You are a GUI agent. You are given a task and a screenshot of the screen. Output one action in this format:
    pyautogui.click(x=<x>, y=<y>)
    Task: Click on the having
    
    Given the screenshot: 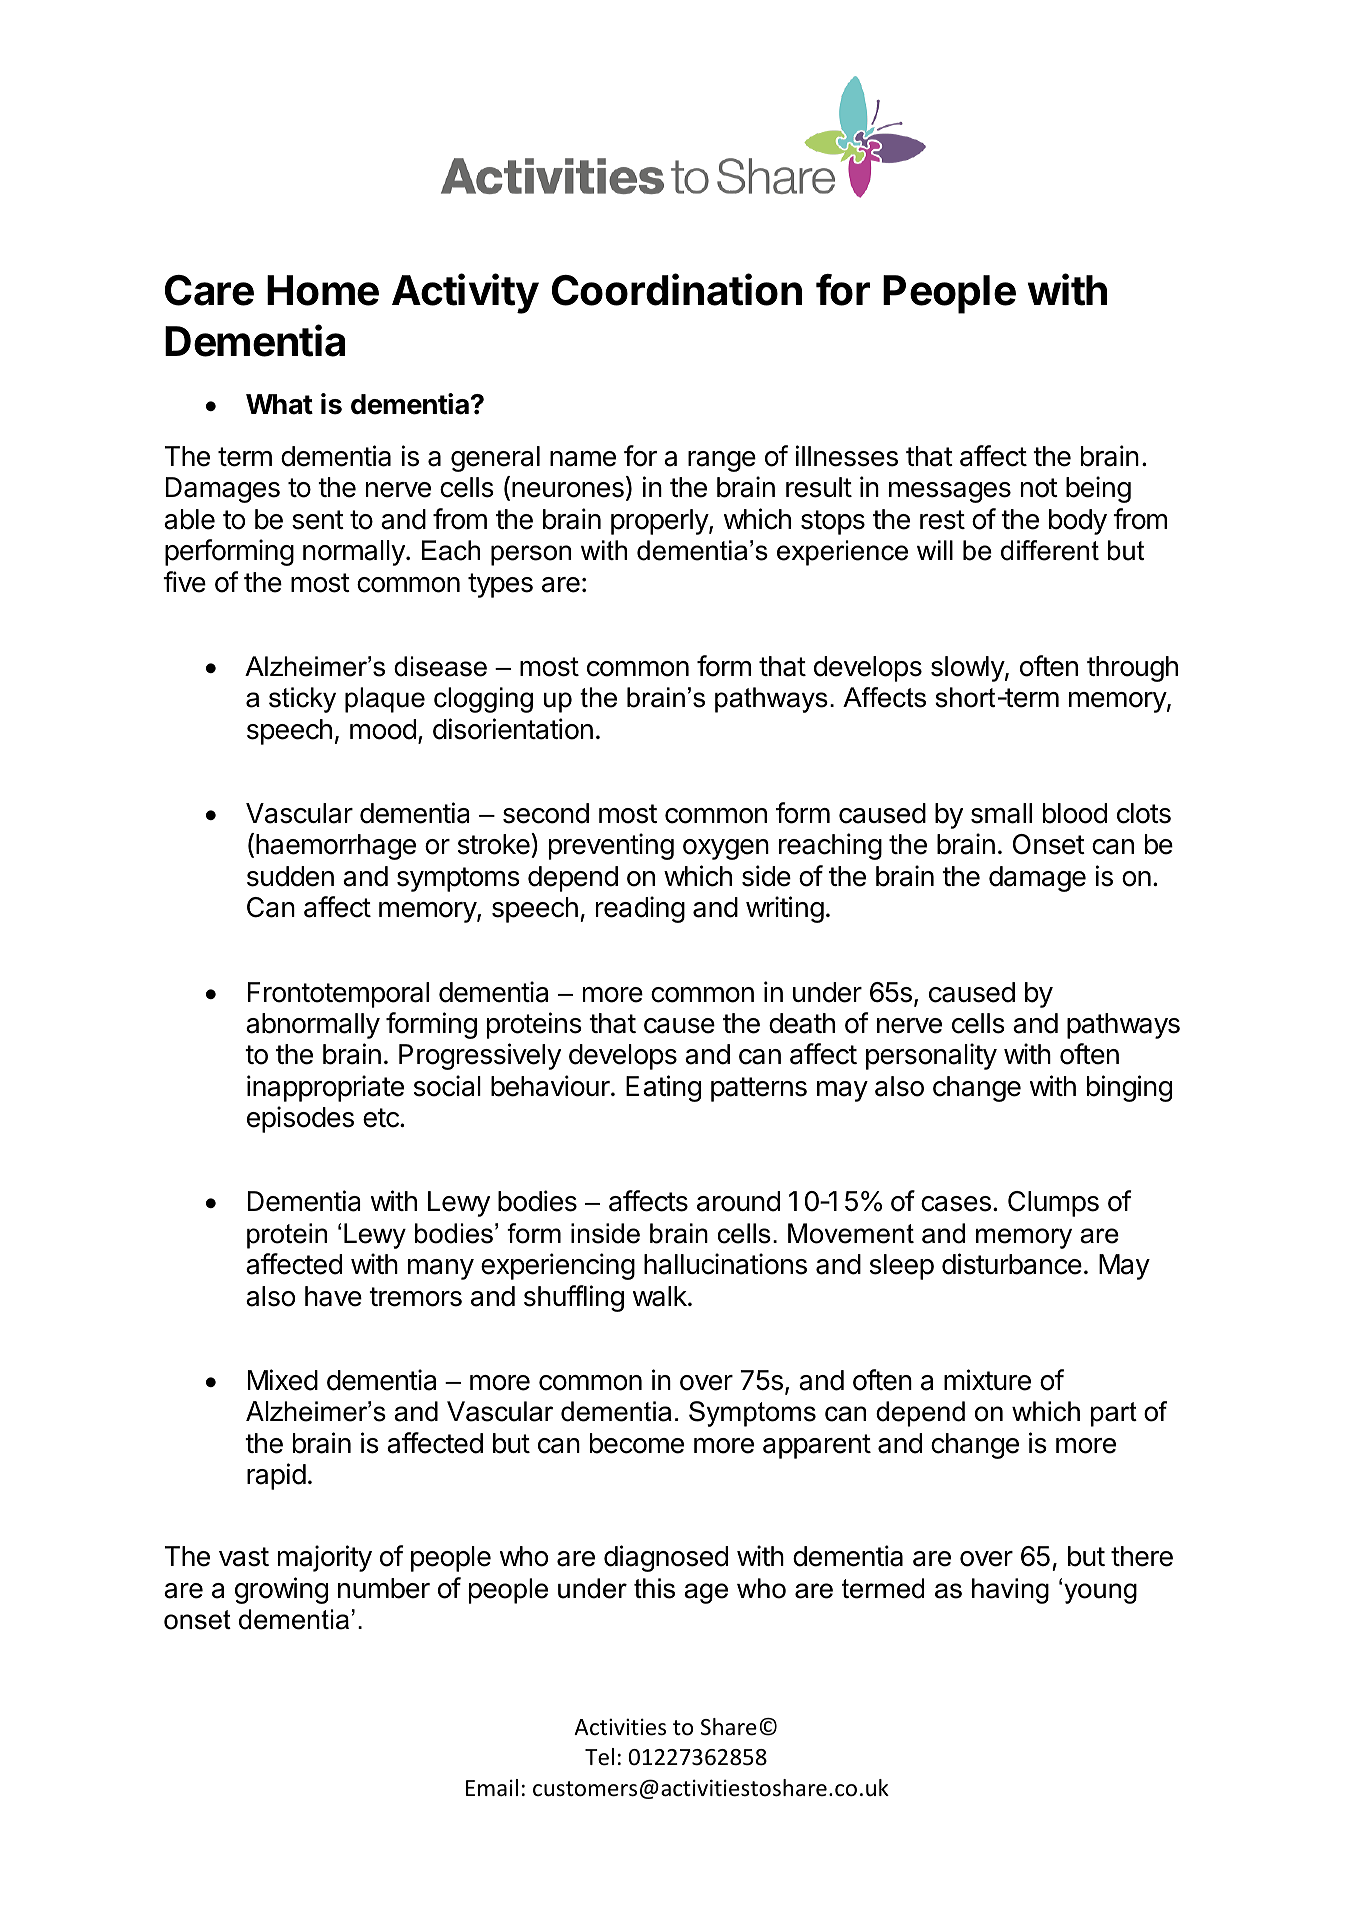 What is the action you would take?
    pyautogui.click(x=1010, y=1591)
